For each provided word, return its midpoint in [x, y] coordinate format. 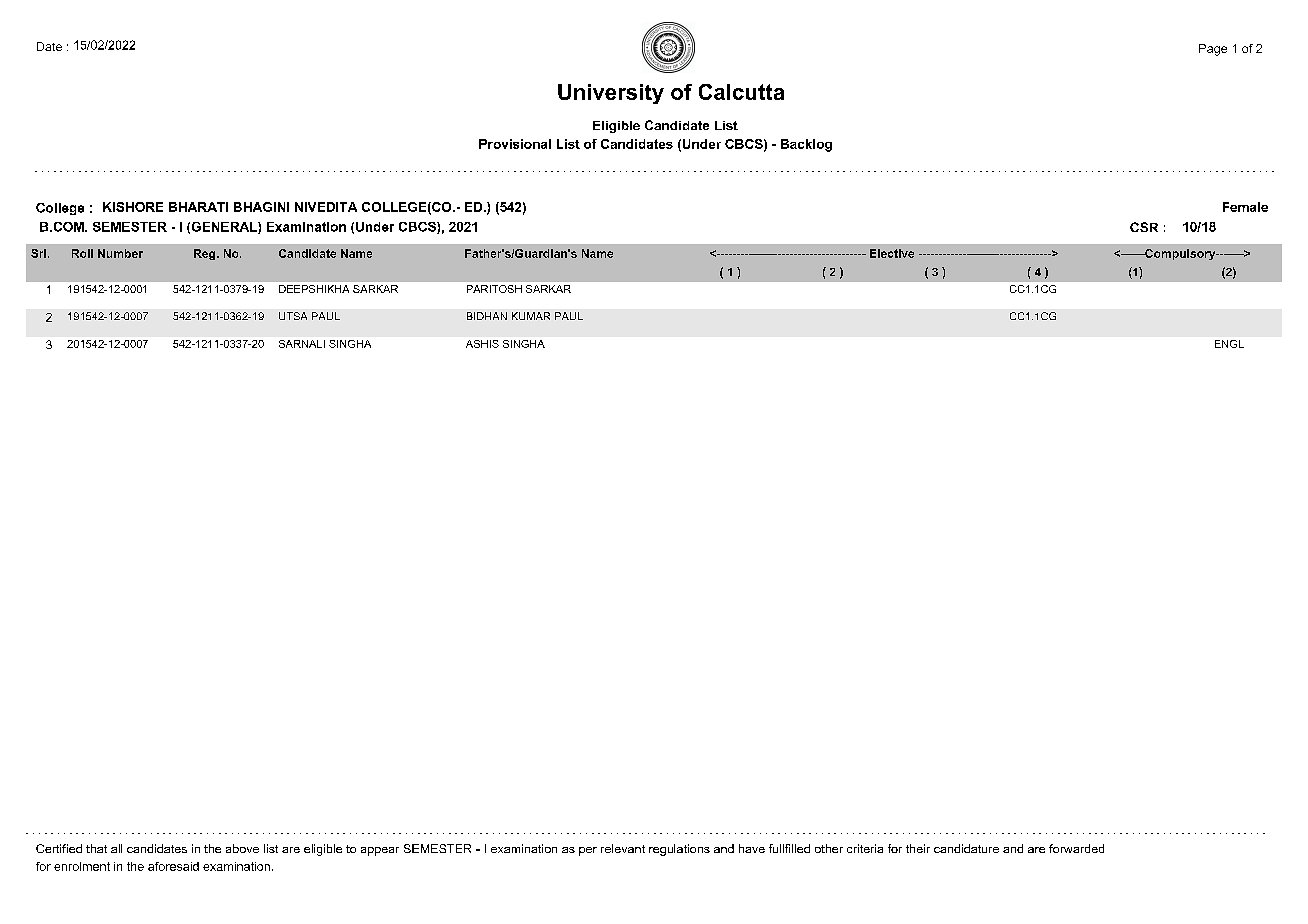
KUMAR [531, 316]
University [611, 94]
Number [120, 253]
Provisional [515, 144]
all [116, 848]
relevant [623, 848]
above [242, 848]
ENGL [1229, 344]
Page [1213, 50]
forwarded [1076, 848]
